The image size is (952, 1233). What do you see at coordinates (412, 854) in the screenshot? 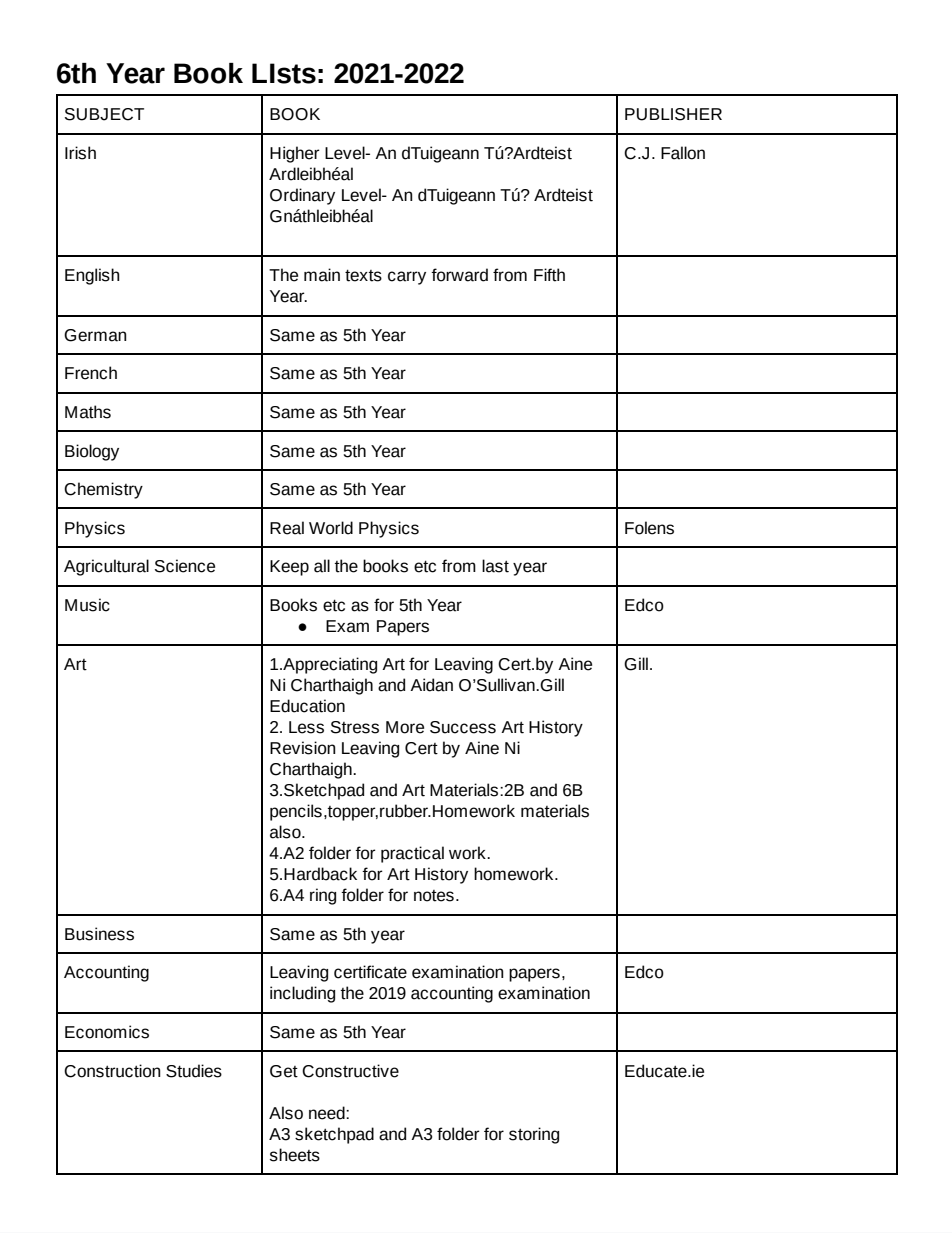
I see `practical` at bounding box center [412, 854].
